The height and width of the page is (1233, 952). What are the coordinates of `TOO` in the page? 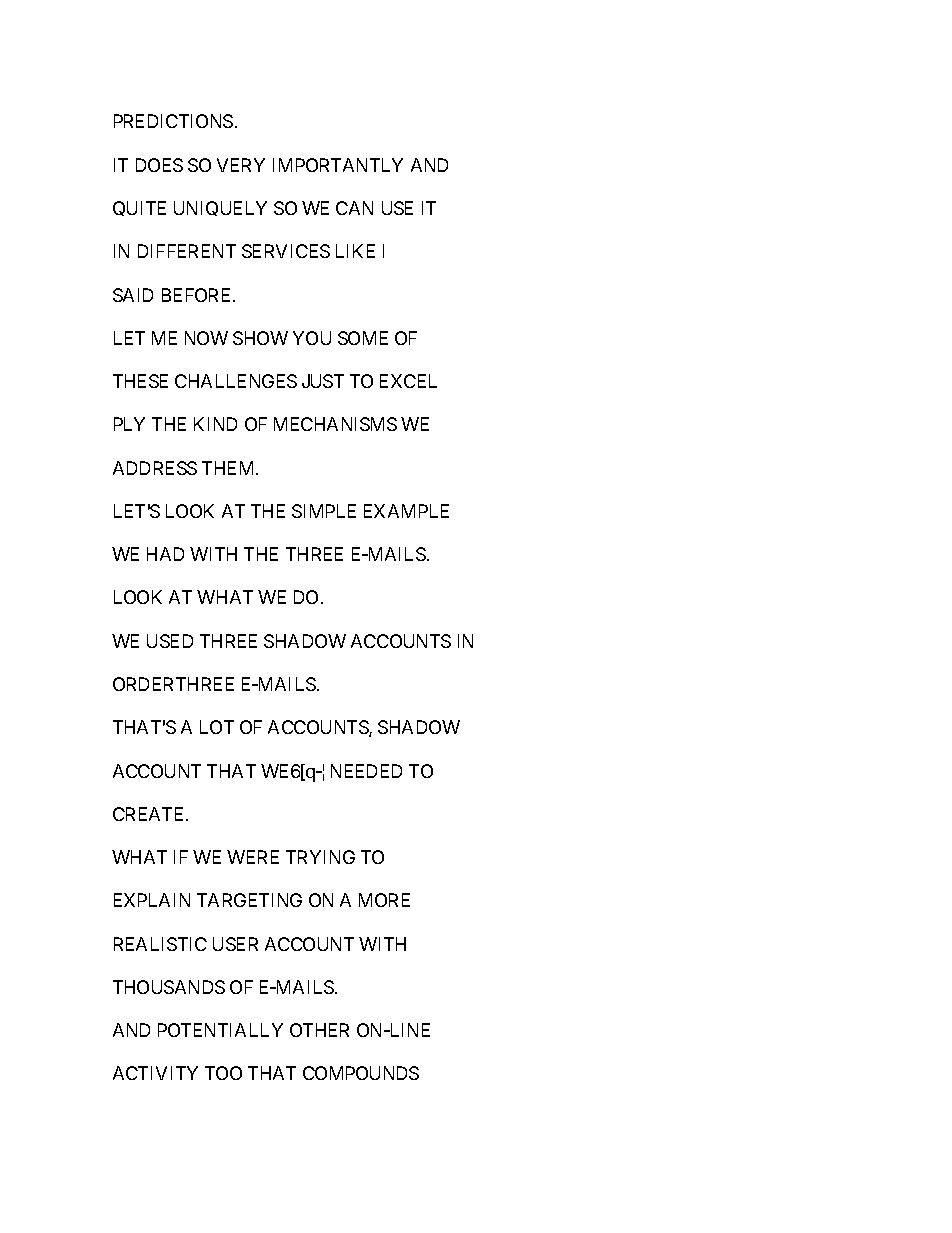 It's located at (223, 1073).
